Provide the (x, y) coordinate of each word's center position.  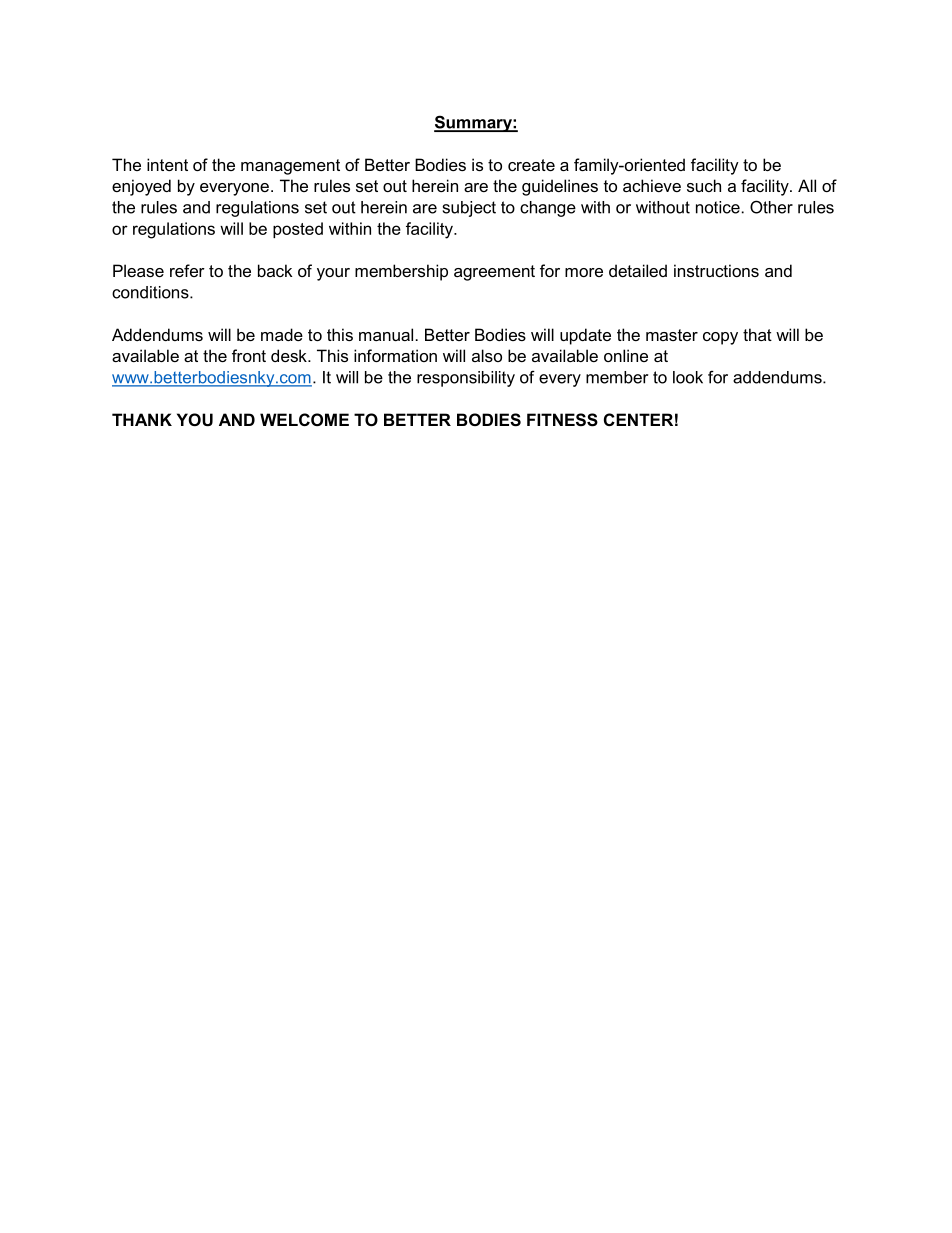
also (487, 355)
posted (298, 230)
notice (718, 207)
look (688, 377)
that (757, 334)
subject (469, 209)
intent (167, 164)
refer (187, 270)
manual (386, 334)
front (249, 355)
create (531, 165)
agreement (494, 273)
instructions (716, 270)
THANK (142, 419)
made (282, 334)
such (704, 185)
